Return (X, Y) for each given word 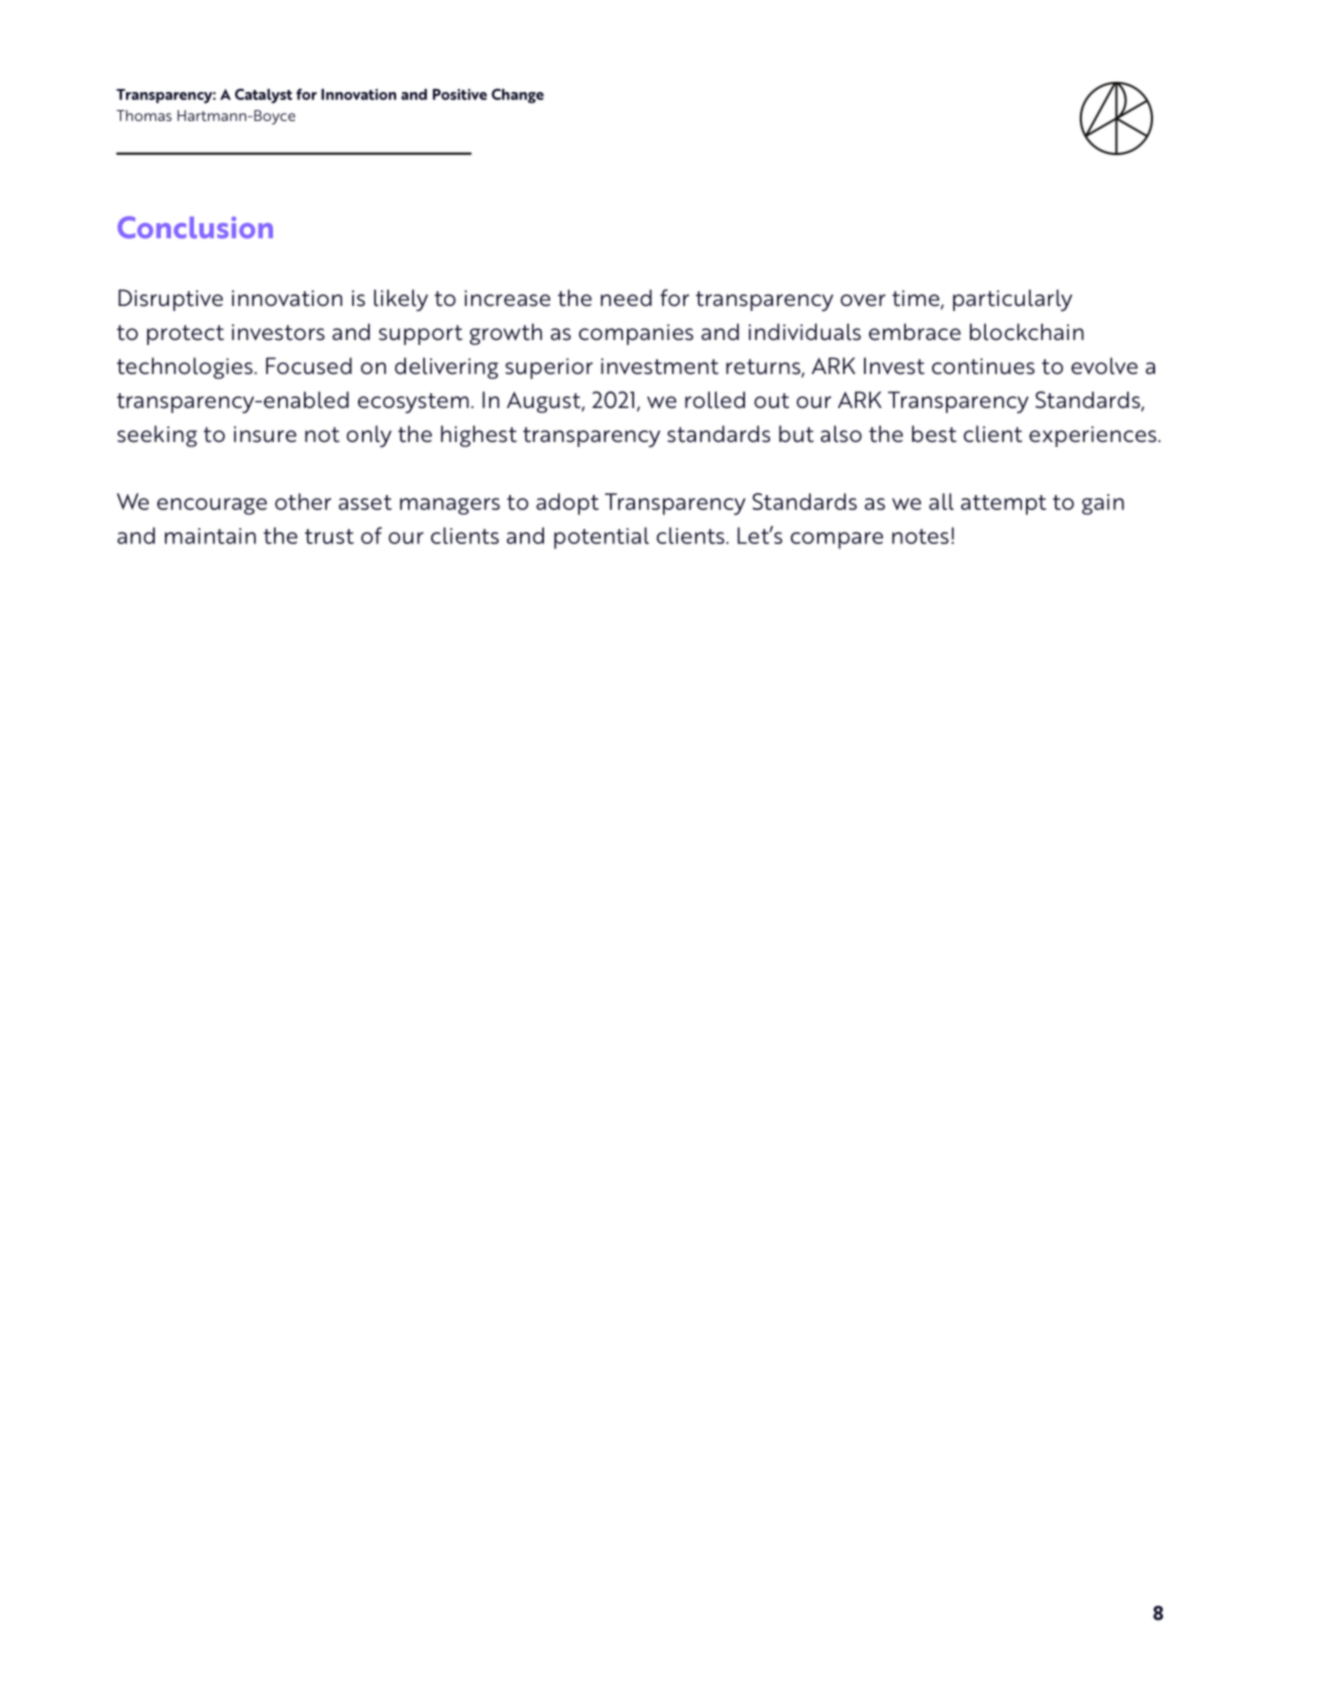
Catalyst (263, 96)
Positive (460, 94)
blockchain (1027, 332)
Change (518, 95)
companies (636, 334)
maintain (210, 536)
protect (185, 335)
